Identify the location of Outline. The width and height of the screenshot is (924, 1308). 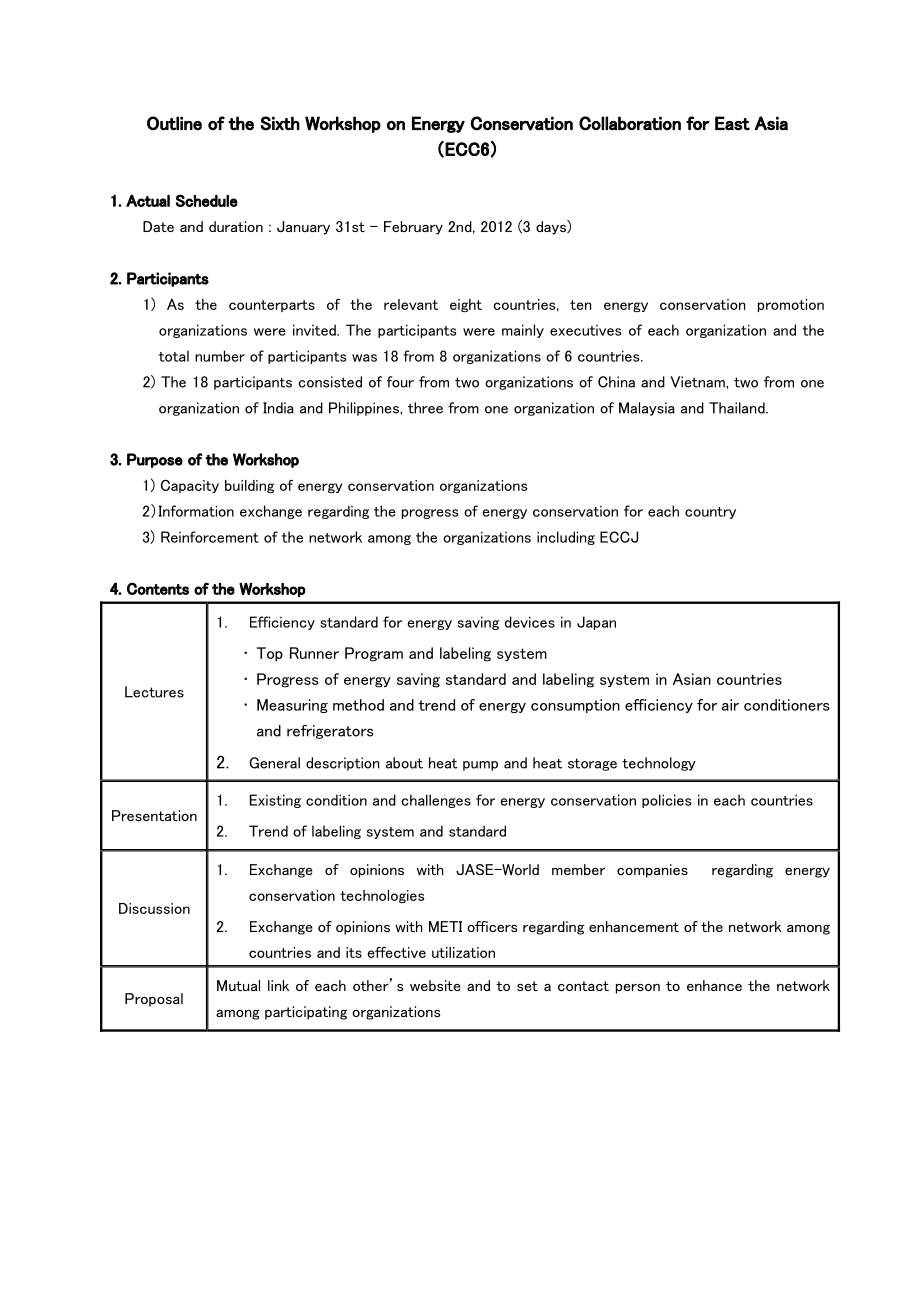
(174, 123).
